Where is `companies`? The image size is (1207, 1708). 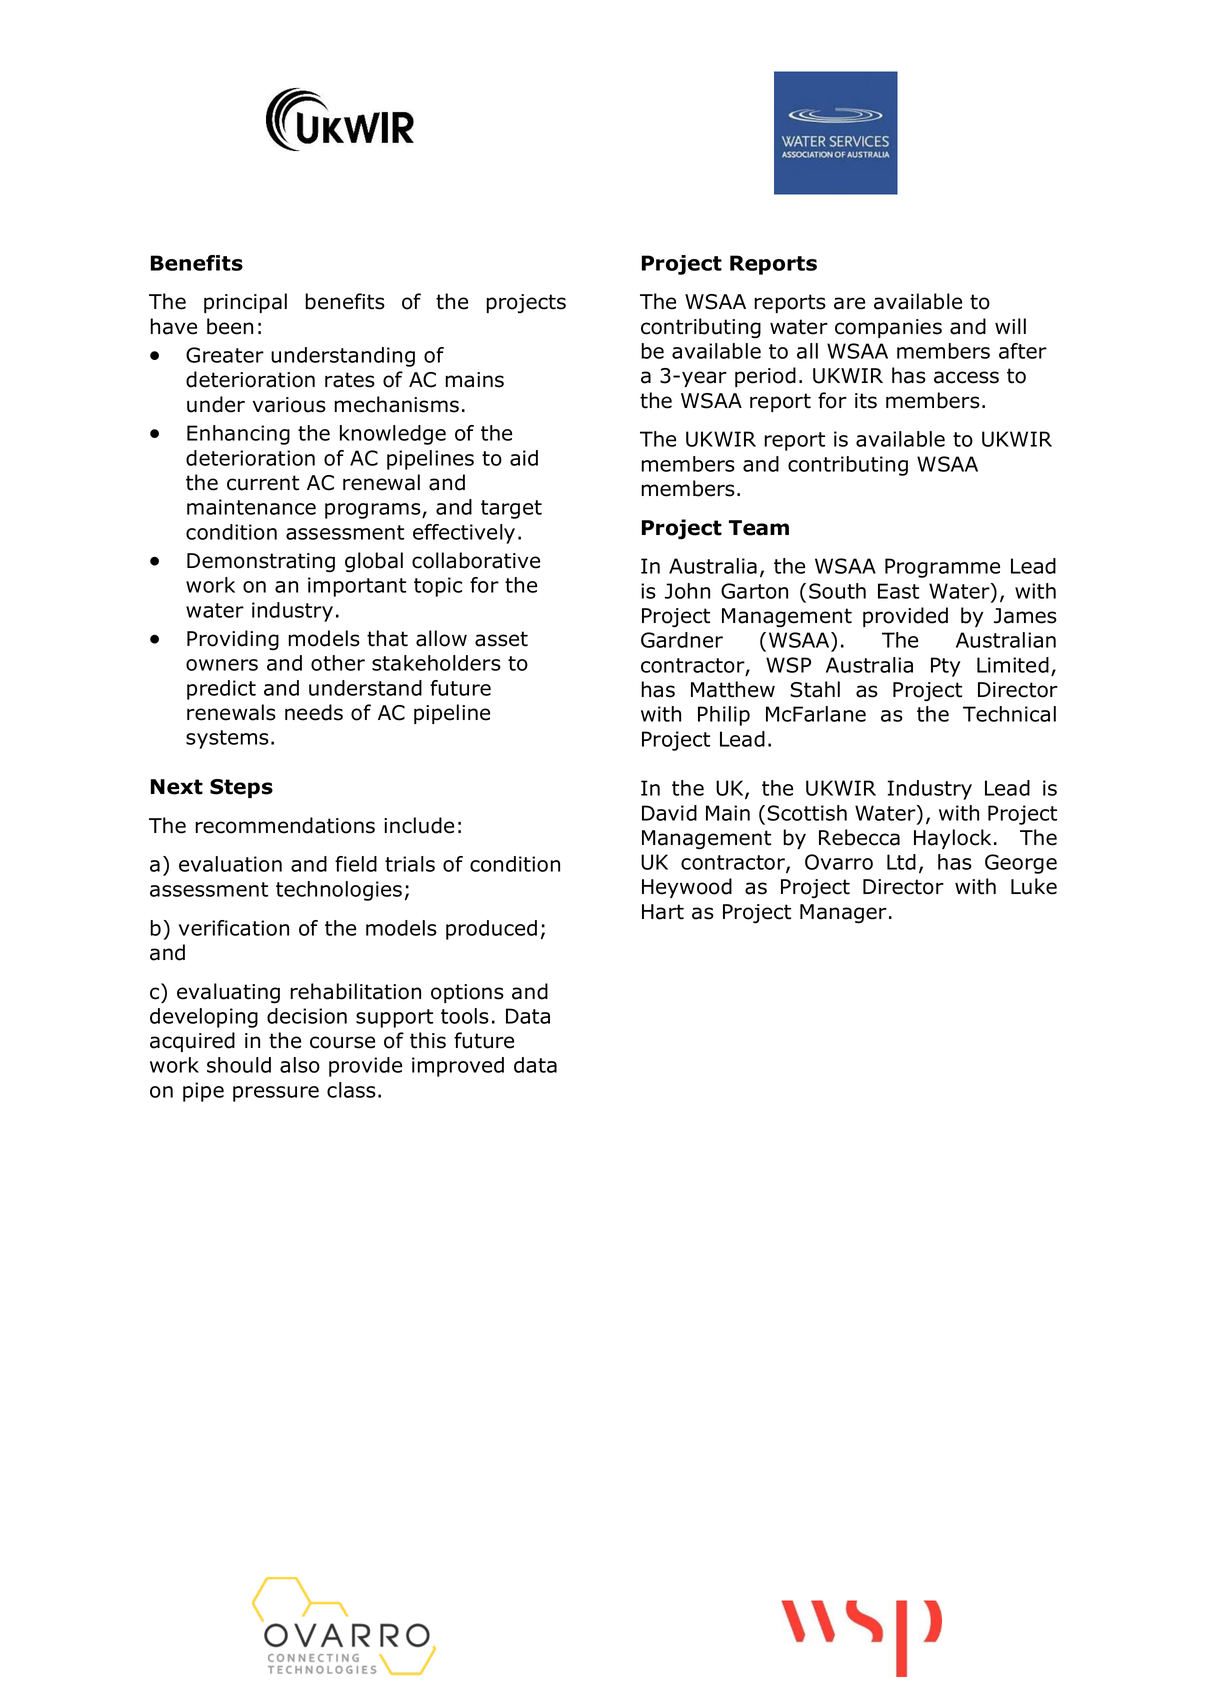
companies is located at coordinates (888, 328).
